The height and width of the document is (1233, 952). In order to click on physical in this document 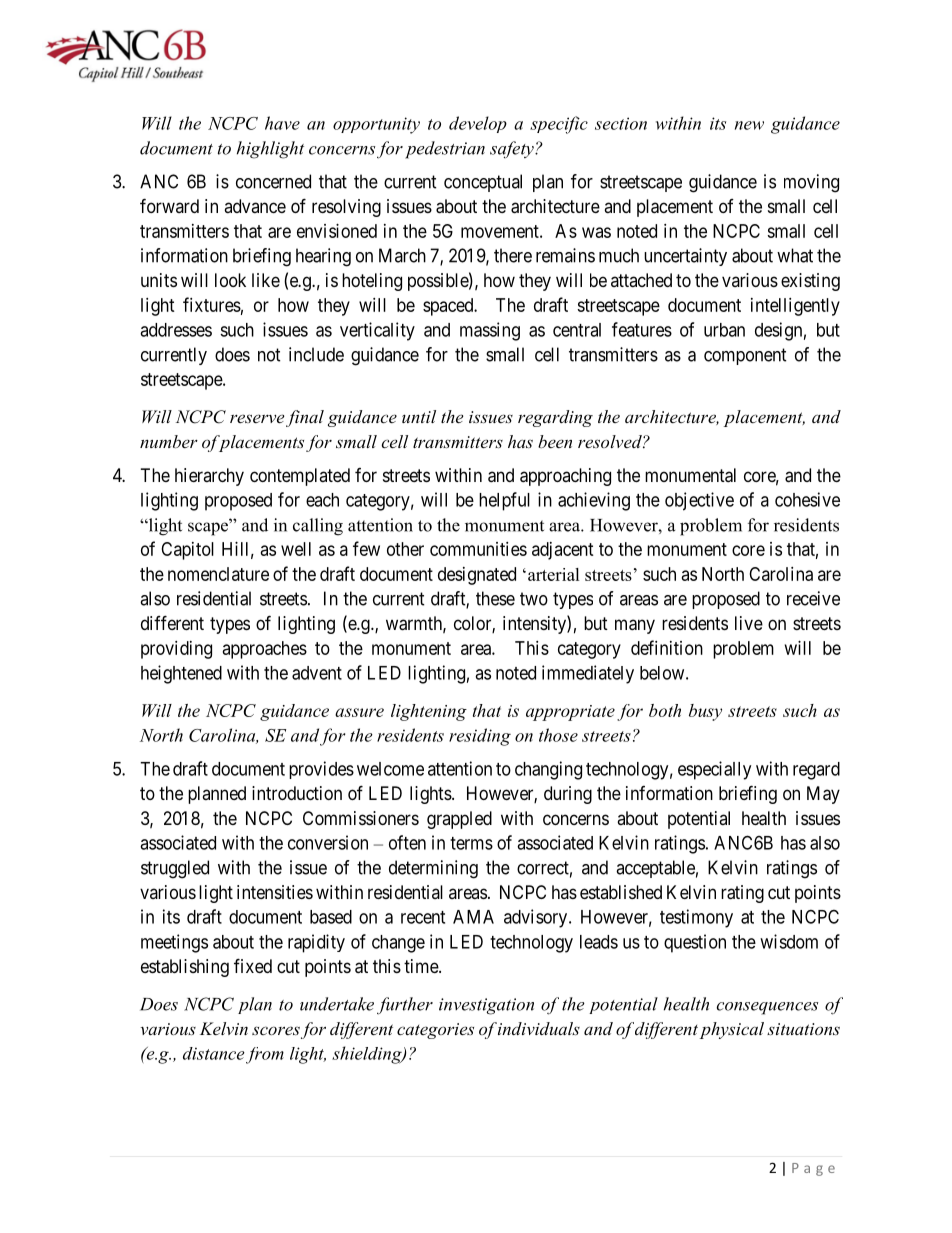, I will do `click(732, 1030)`.
